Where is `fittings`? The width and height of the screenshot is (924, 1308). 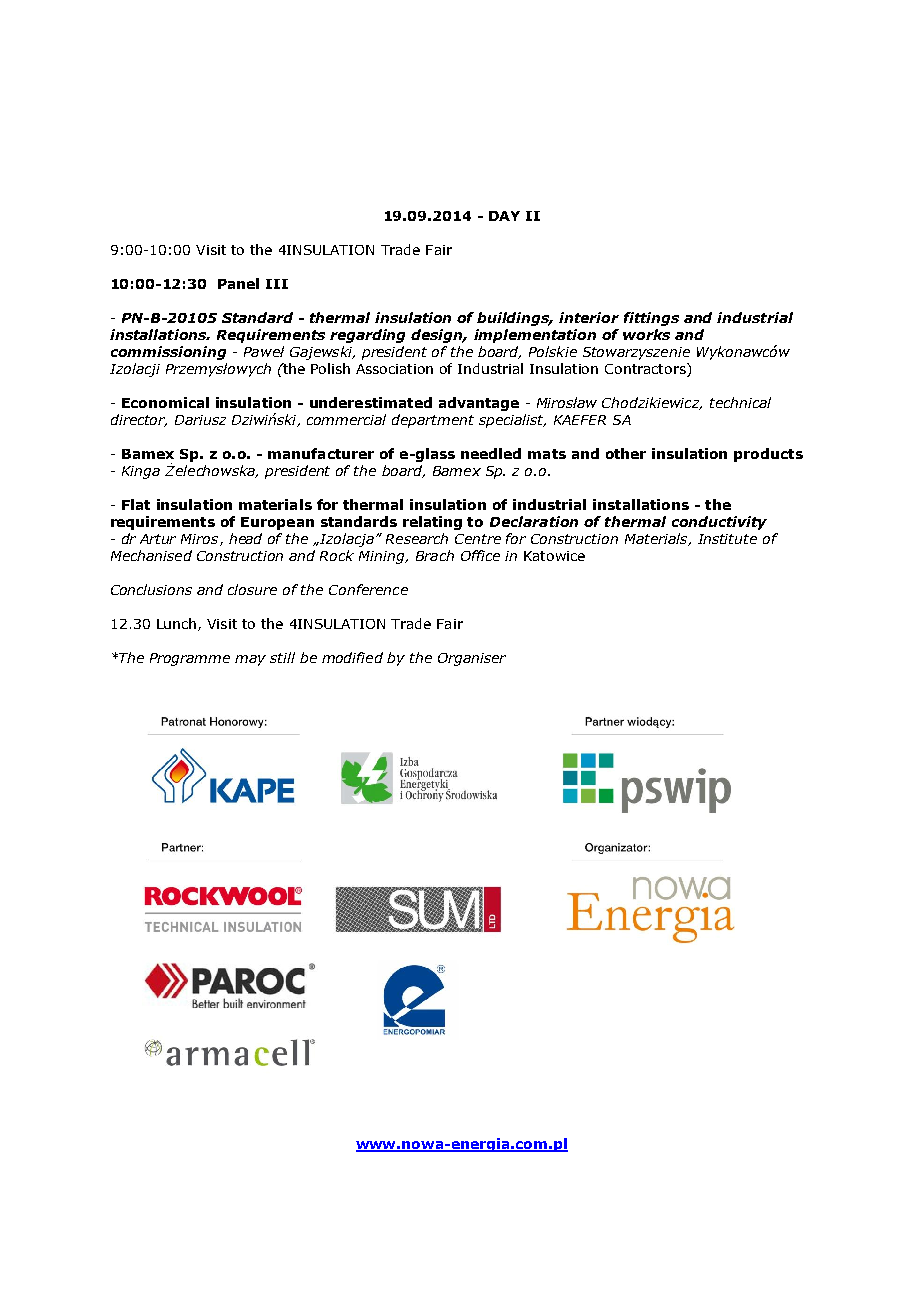
fittings is located at coordinates (651, 319).
